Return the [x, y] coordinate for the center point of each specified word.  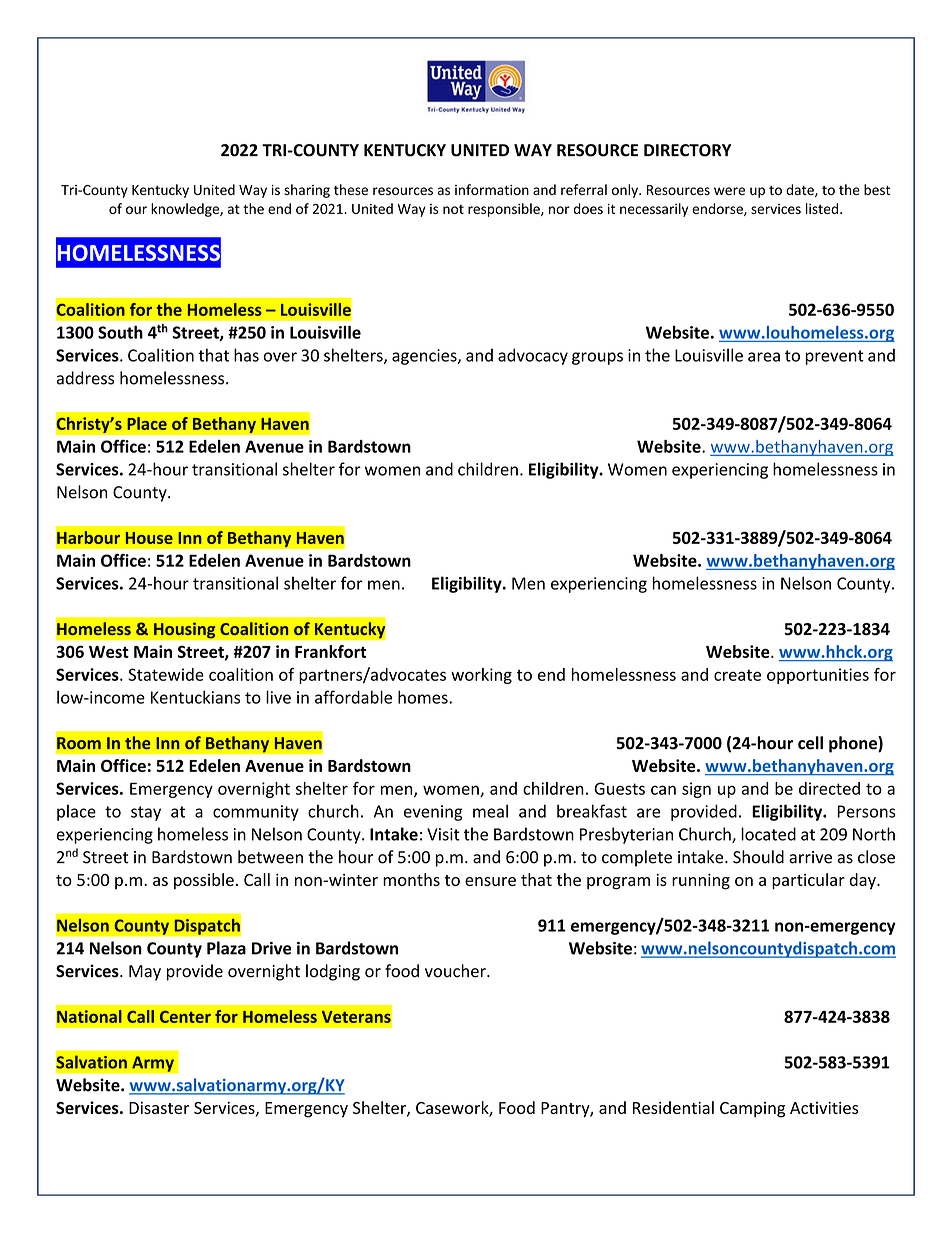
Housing [185, 630]
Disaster [159, 1108]
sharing [307, 191]
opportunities [818, 676]
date [801, 190]
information [492, 189]
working [481, 676]
